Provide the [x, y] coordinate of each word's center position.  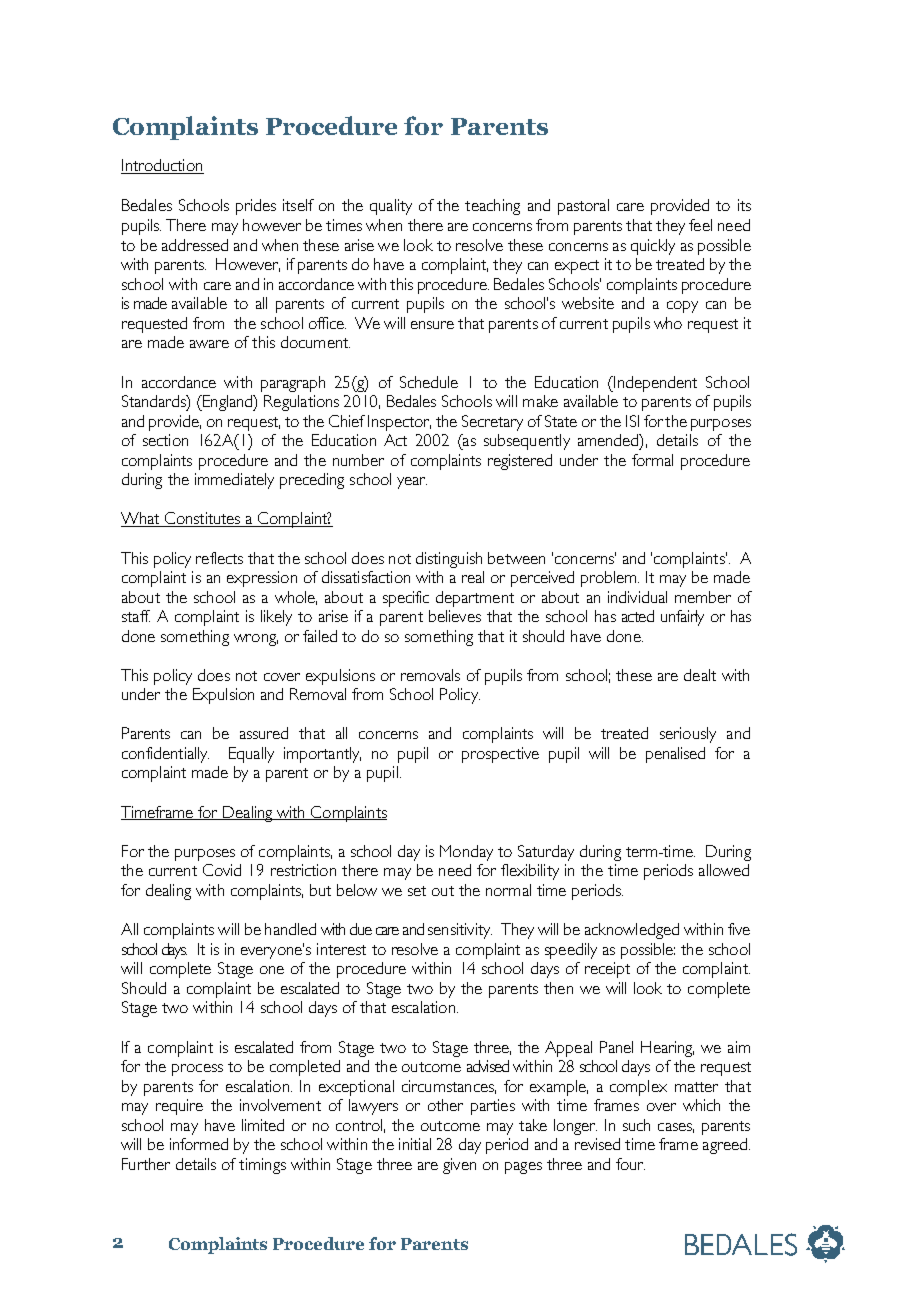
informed [199, 1144]
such [636, 1125]
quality [391, 207]
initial [415, 1144]
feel [700, 225]
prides [256, 207]
